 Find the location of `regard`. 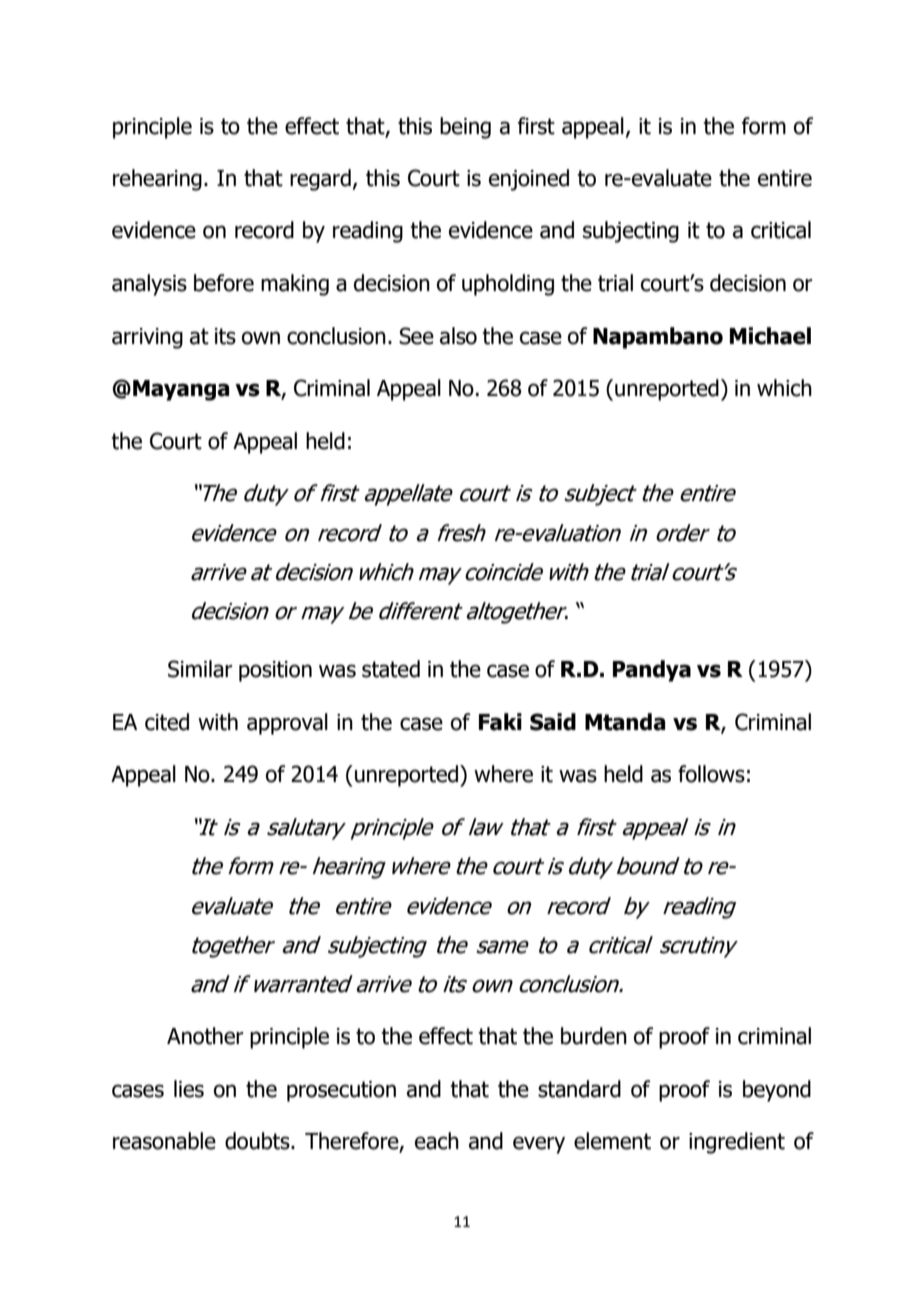

regard is located at coordinates (320, 180).
